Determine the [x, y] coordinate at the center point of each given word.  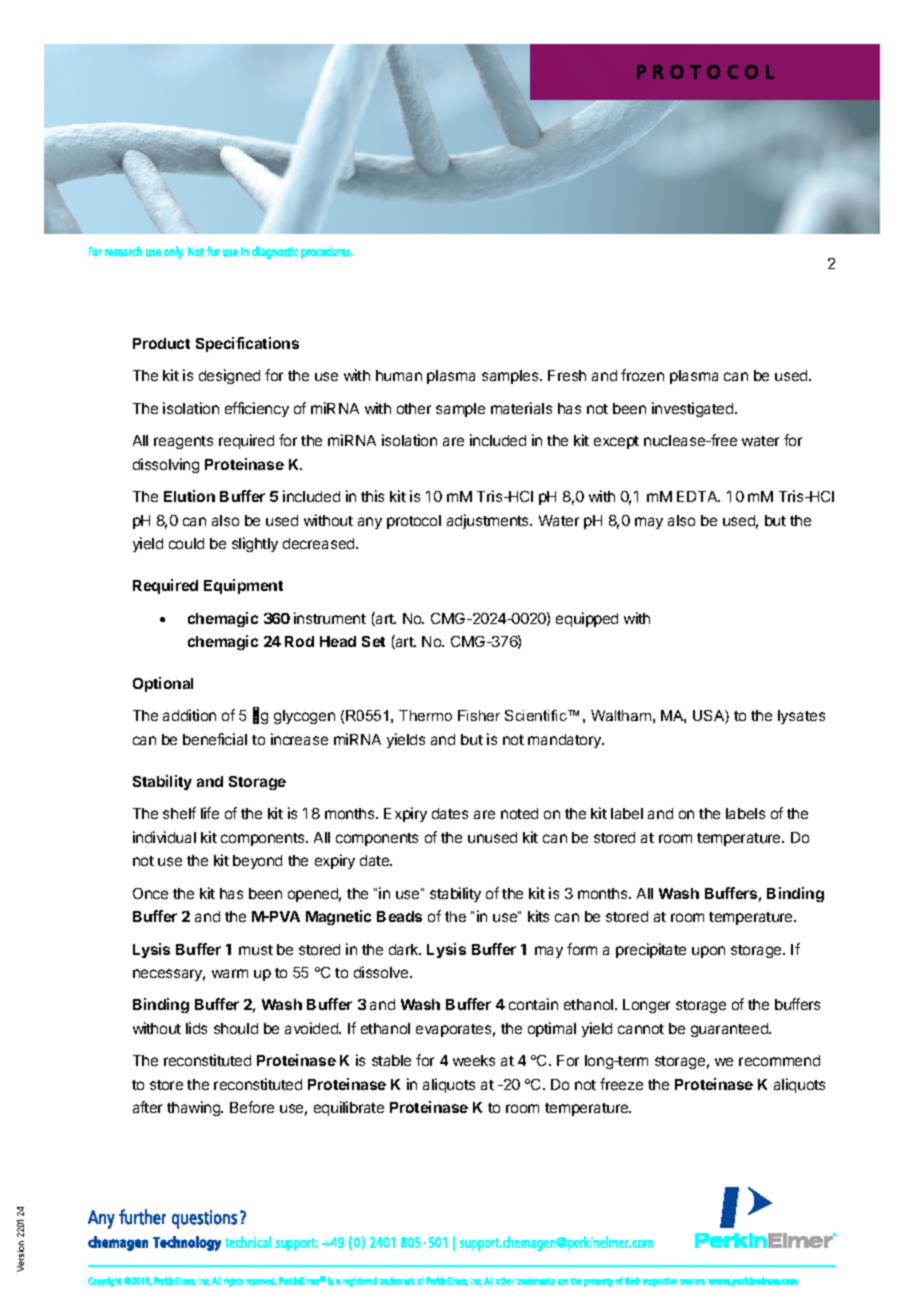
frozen [642, 375]
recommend [779, 1060]
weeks [474, 1060]
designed [229, 376]
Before [252, 1107]
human [399, 375]
